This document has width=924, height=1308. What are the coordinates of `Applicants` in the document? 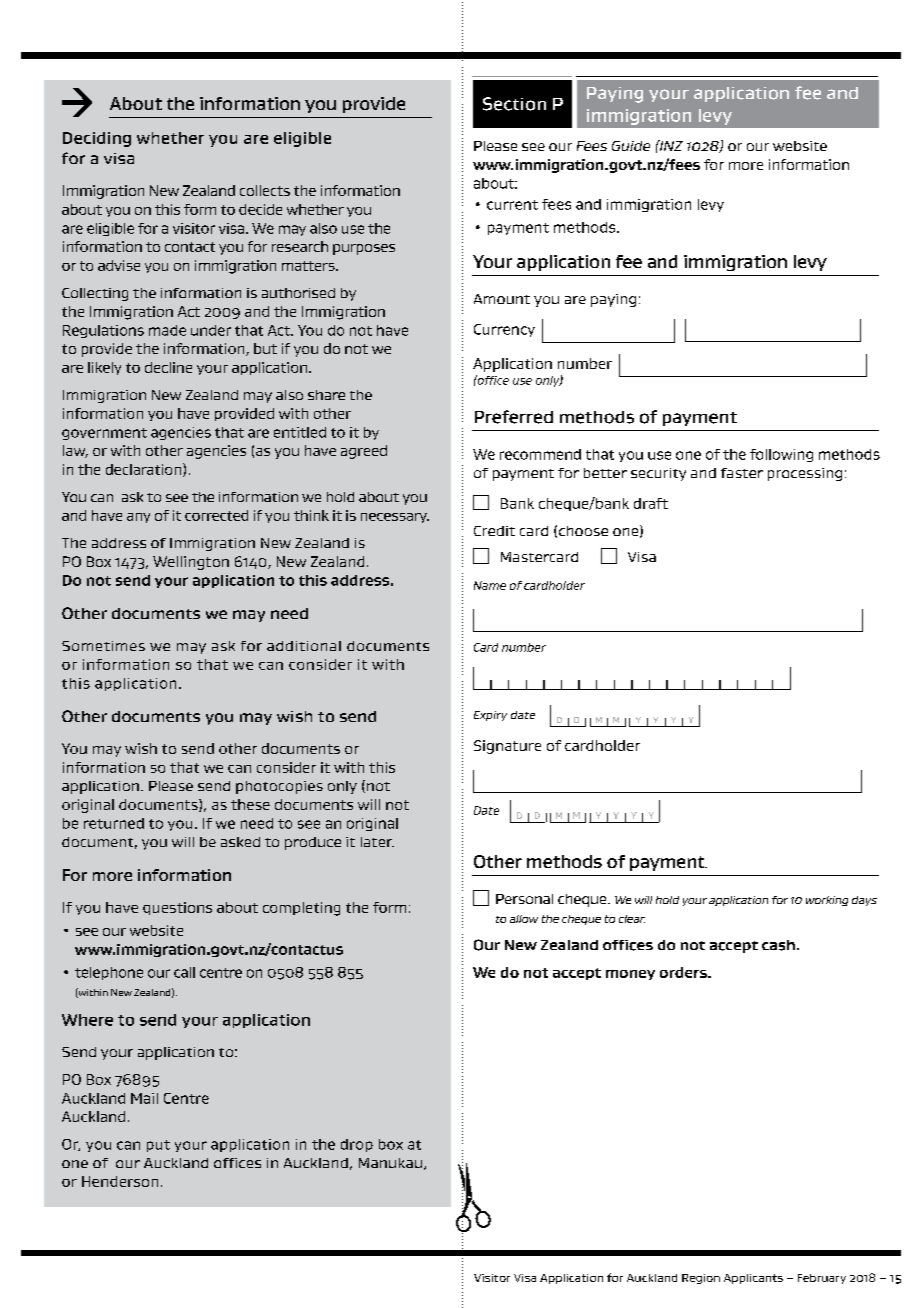 It's located at (753, 1279).
